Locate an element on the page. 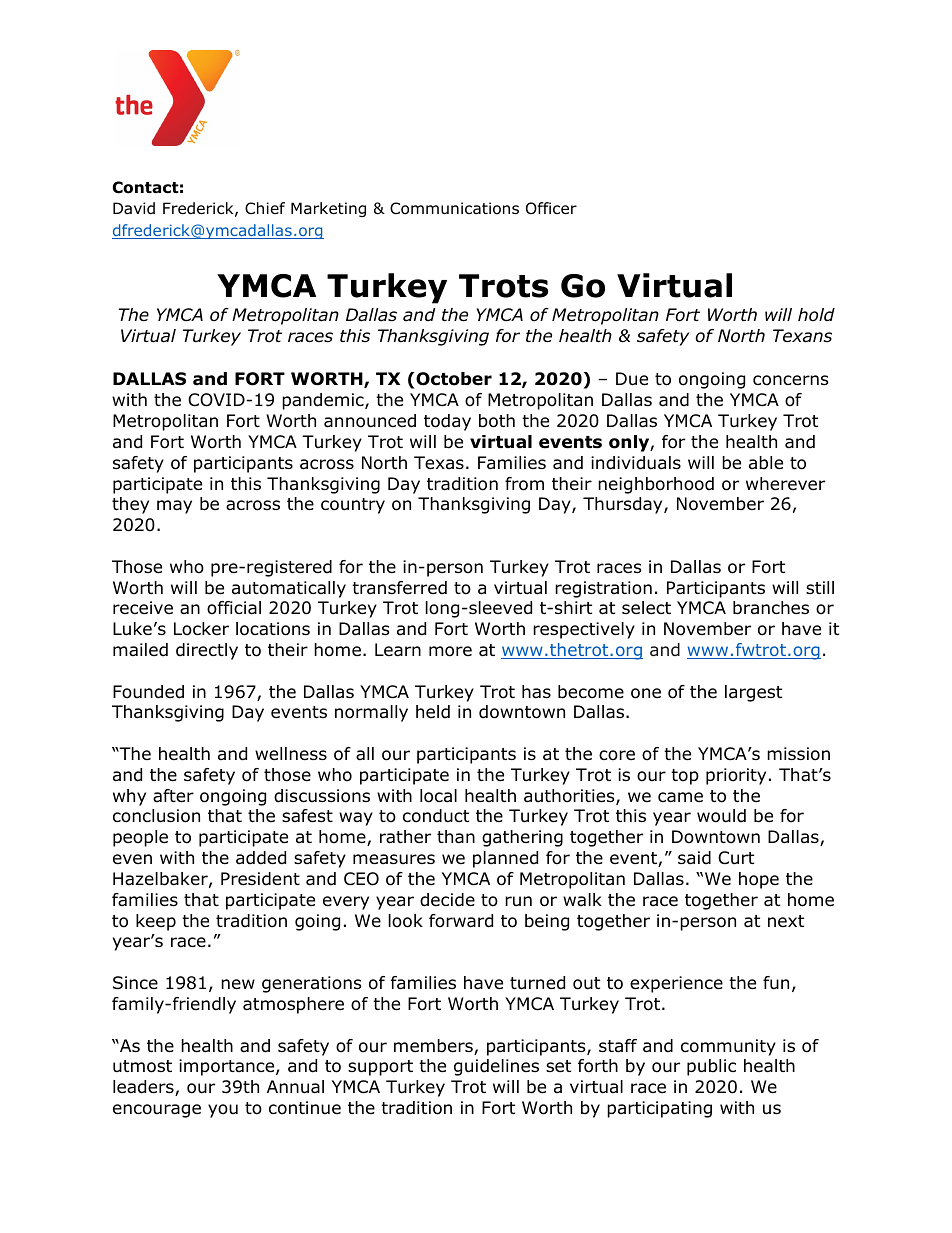  public is located at coordinates (711, 1067).
